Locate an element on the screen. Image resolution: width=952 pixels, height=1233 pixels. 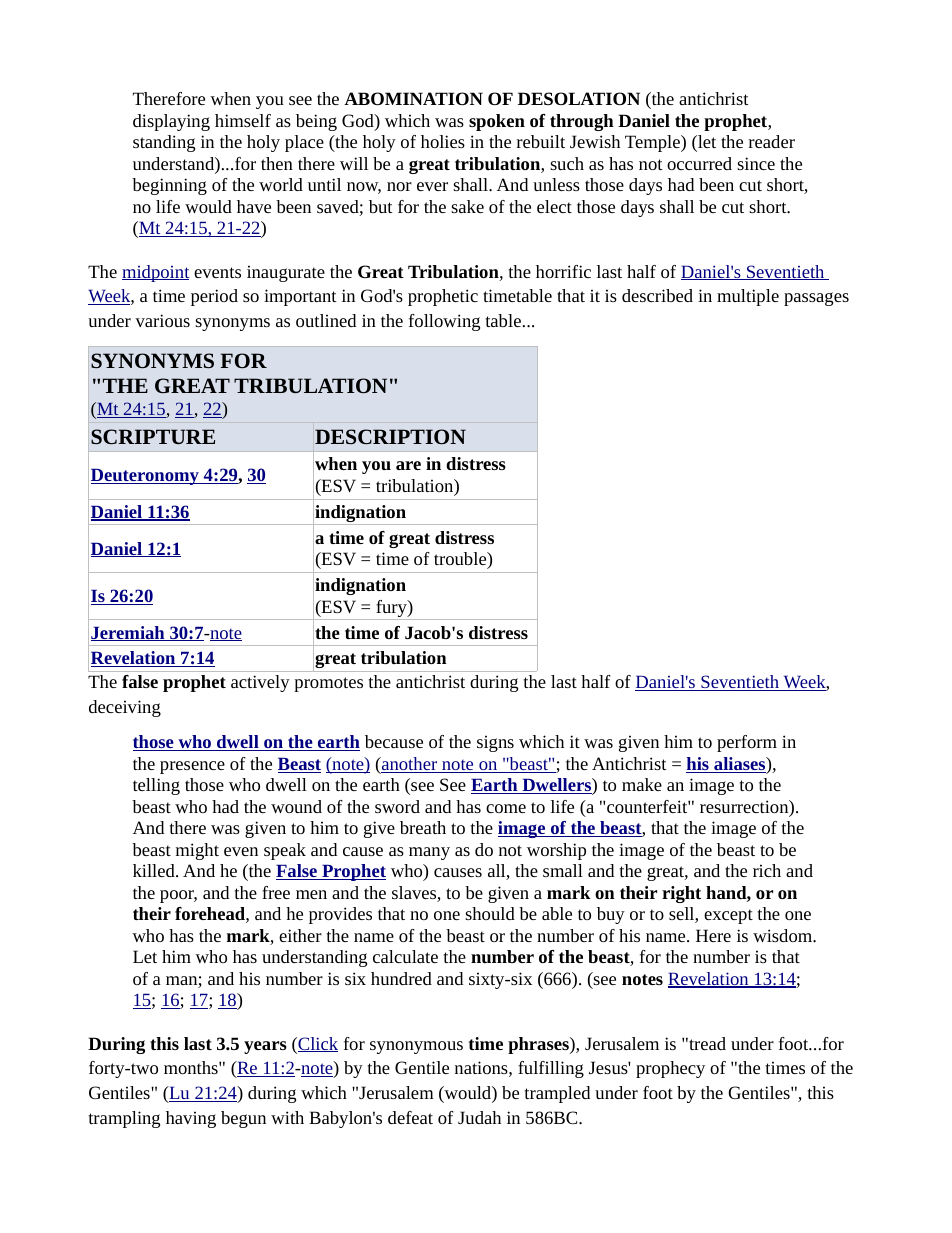
signs is located at coordinates (495, 743).
